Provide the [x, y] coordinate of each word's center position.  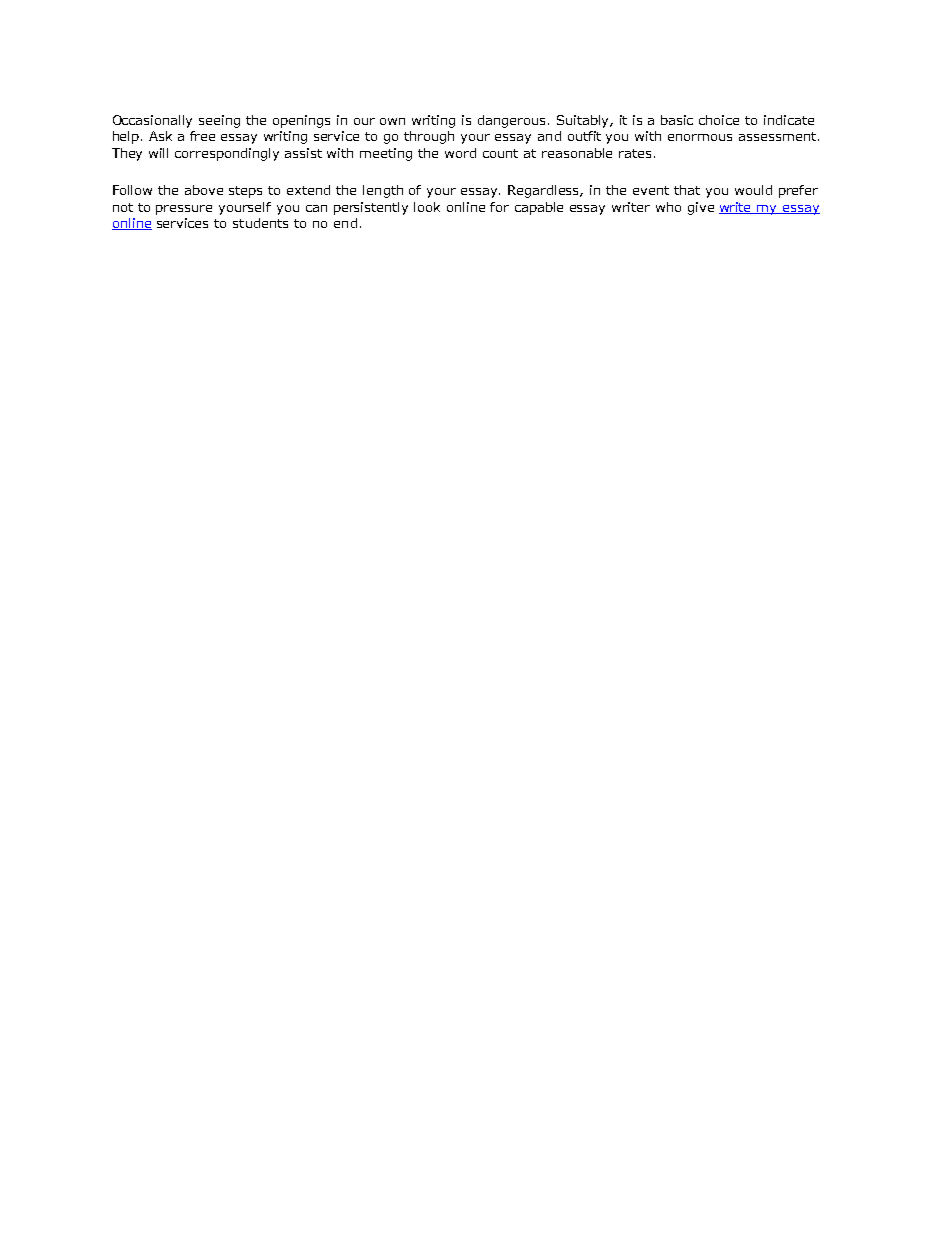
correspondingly [227, 154]
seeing [219, 121]
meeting [386, 154]
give [701, 208]
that [687, 190]
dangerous [513, 121]
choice [719, 120]
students [260, 223]
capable [539, 208]
